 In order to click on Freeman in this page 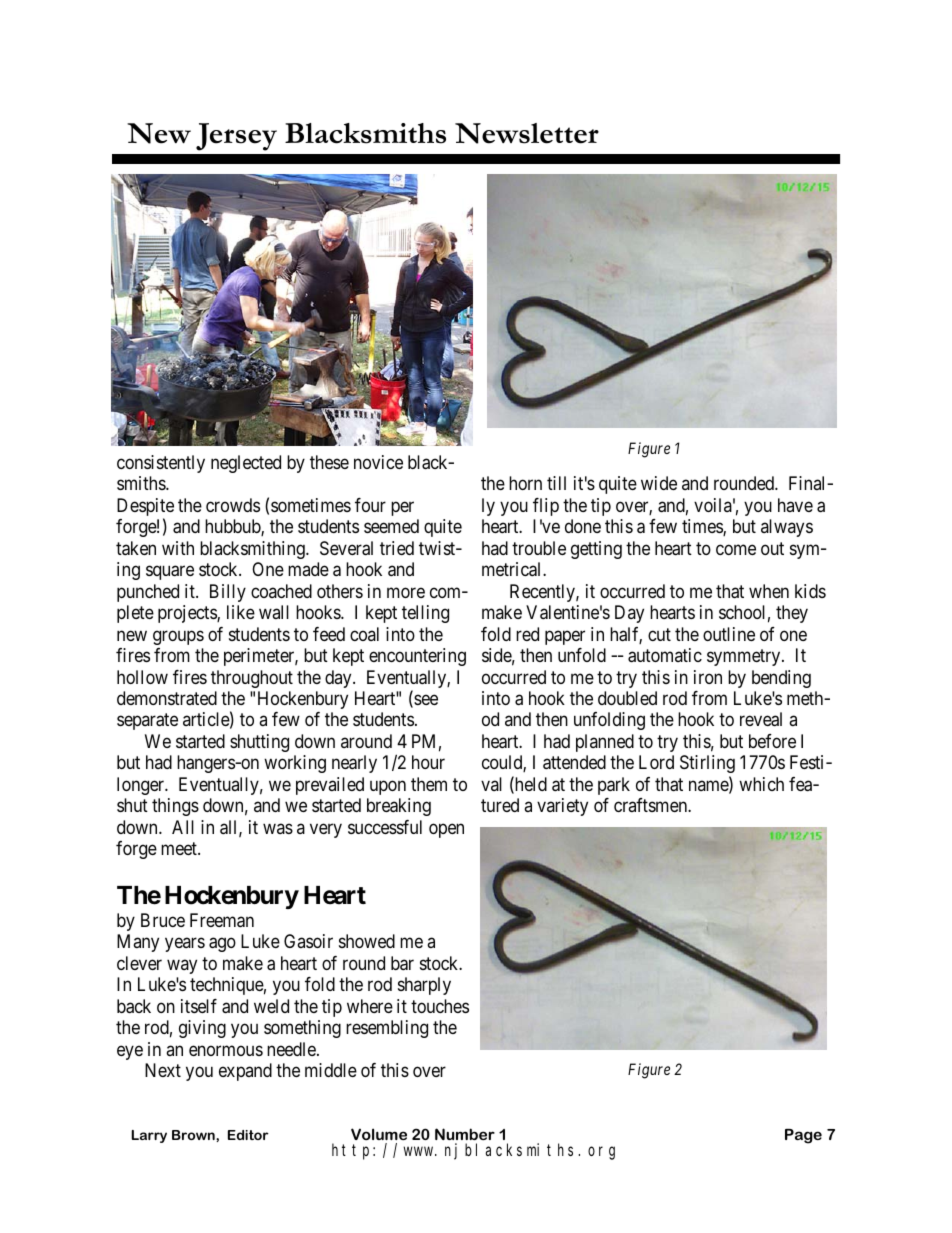, I will do `click(222, 920)`.
